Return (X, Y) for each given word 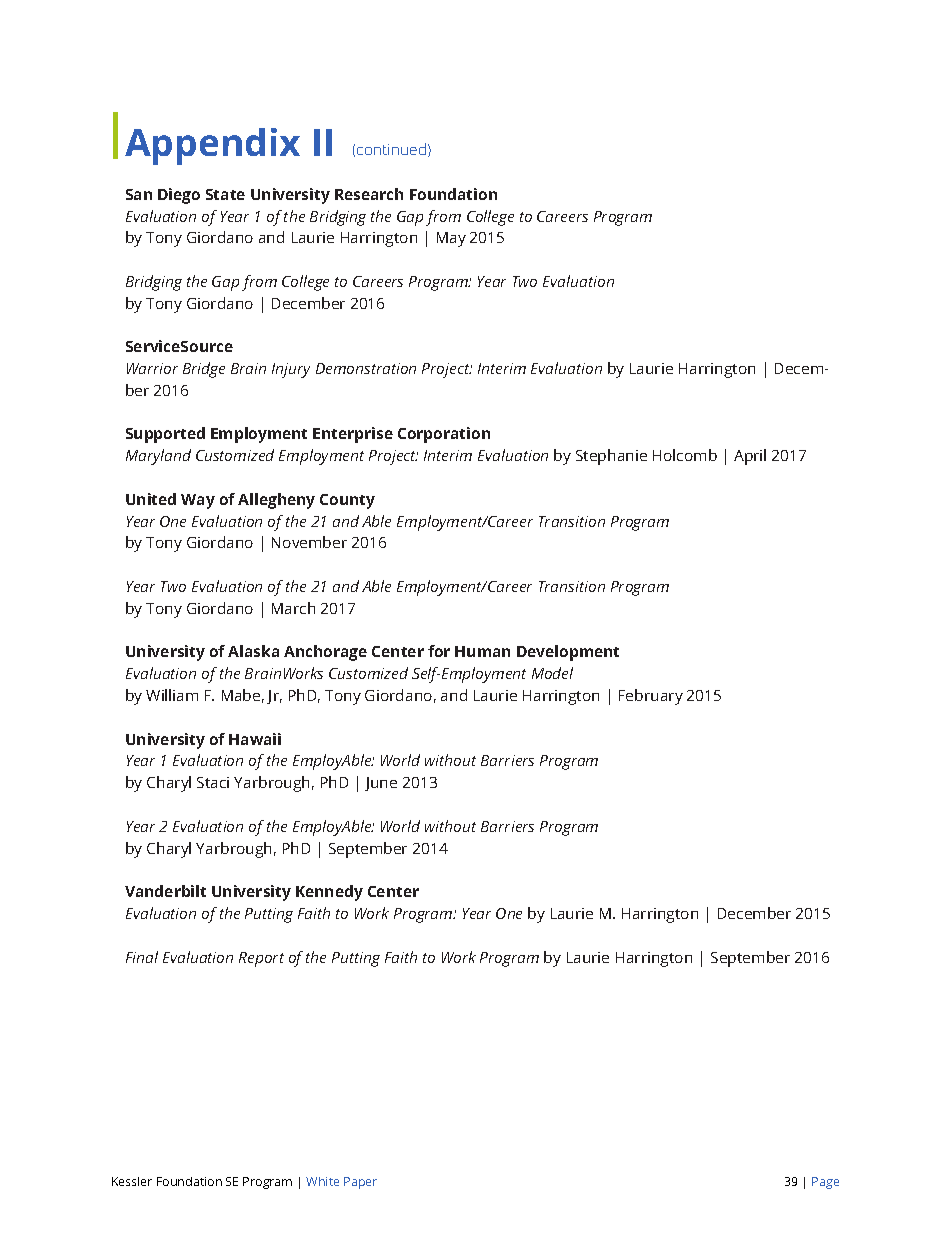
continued (391, 149)
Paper (360, 1183)
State (225, 194)
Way (198, 501)
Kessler (132, 1181)
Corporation (444, 435)
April (750, 457)
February (651, 697)
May (451, 239)
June (381, 784)
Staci (213, 782)
